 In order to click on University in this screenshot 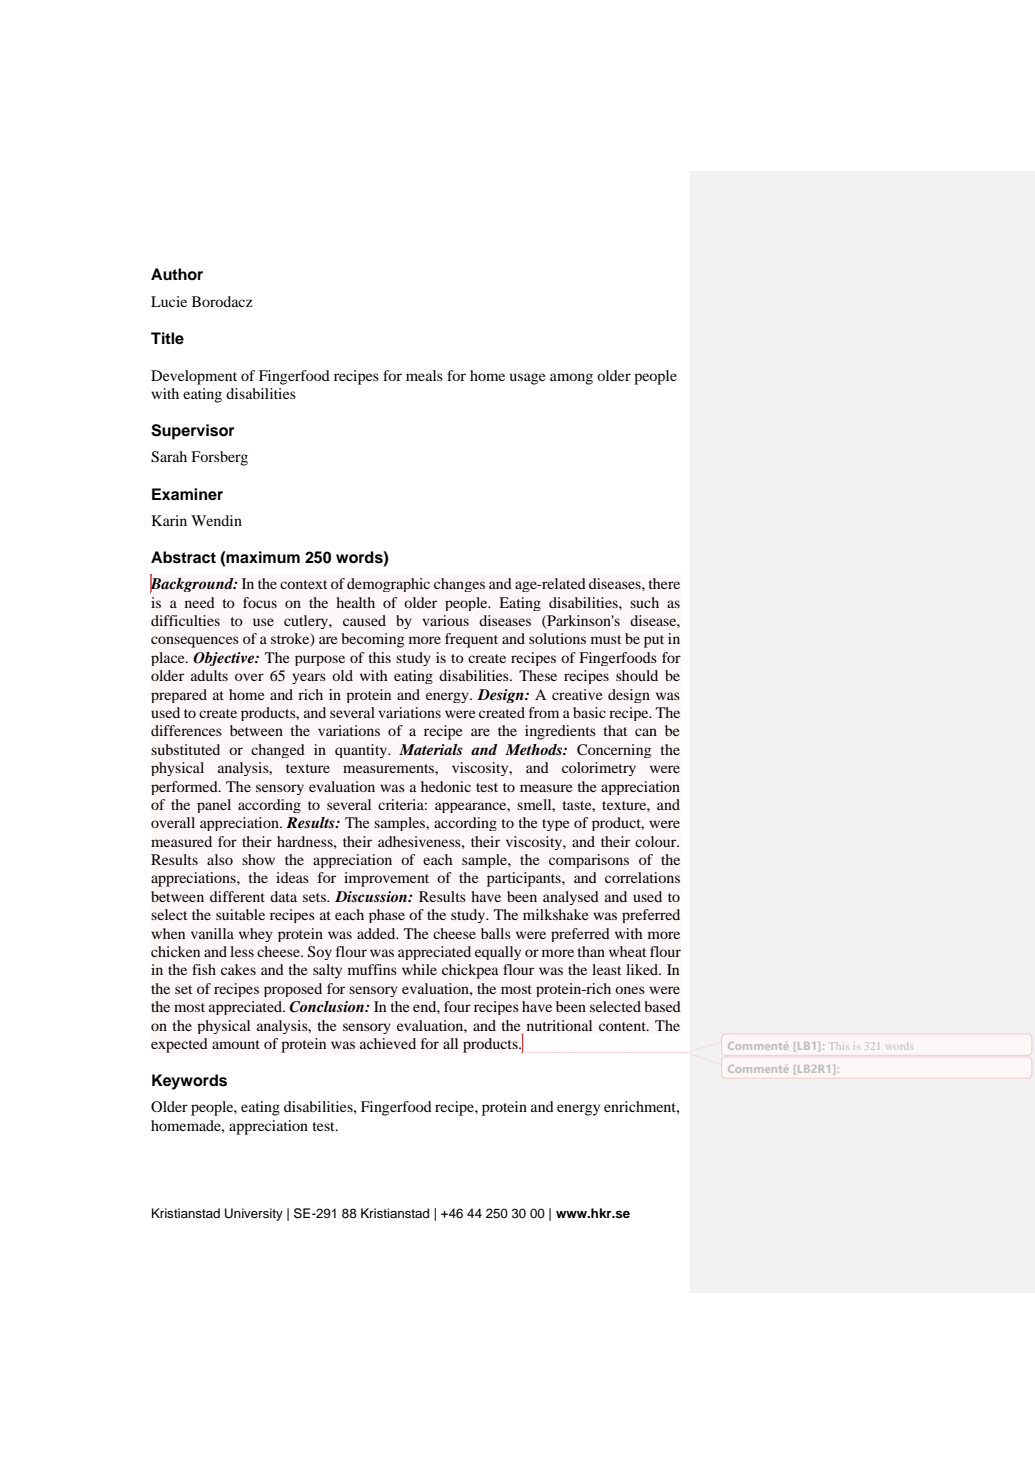, I will do `click(254, 1214)`.
